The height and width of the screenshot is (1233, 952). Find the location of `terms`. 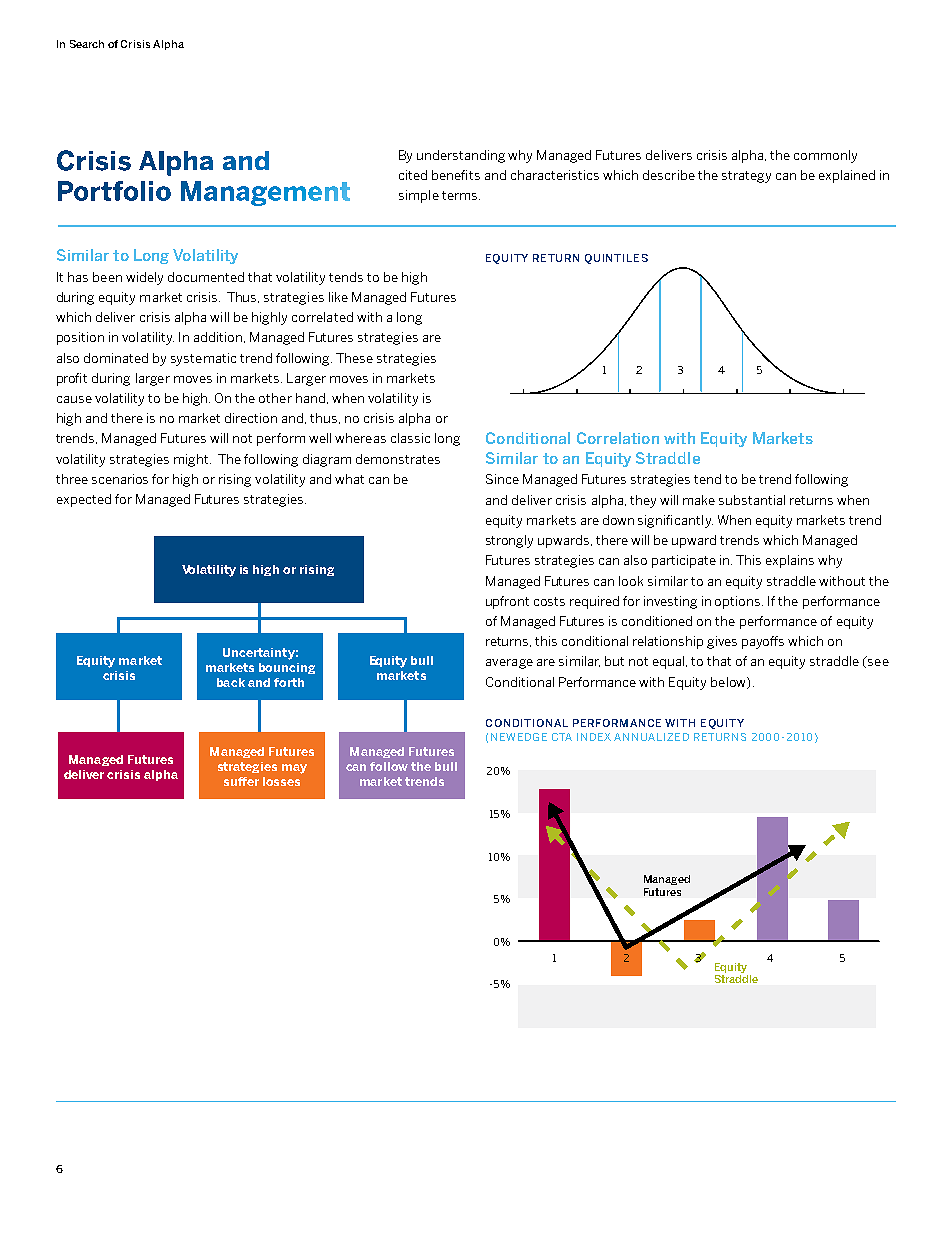

terms is located at coordinates (461, 195).
